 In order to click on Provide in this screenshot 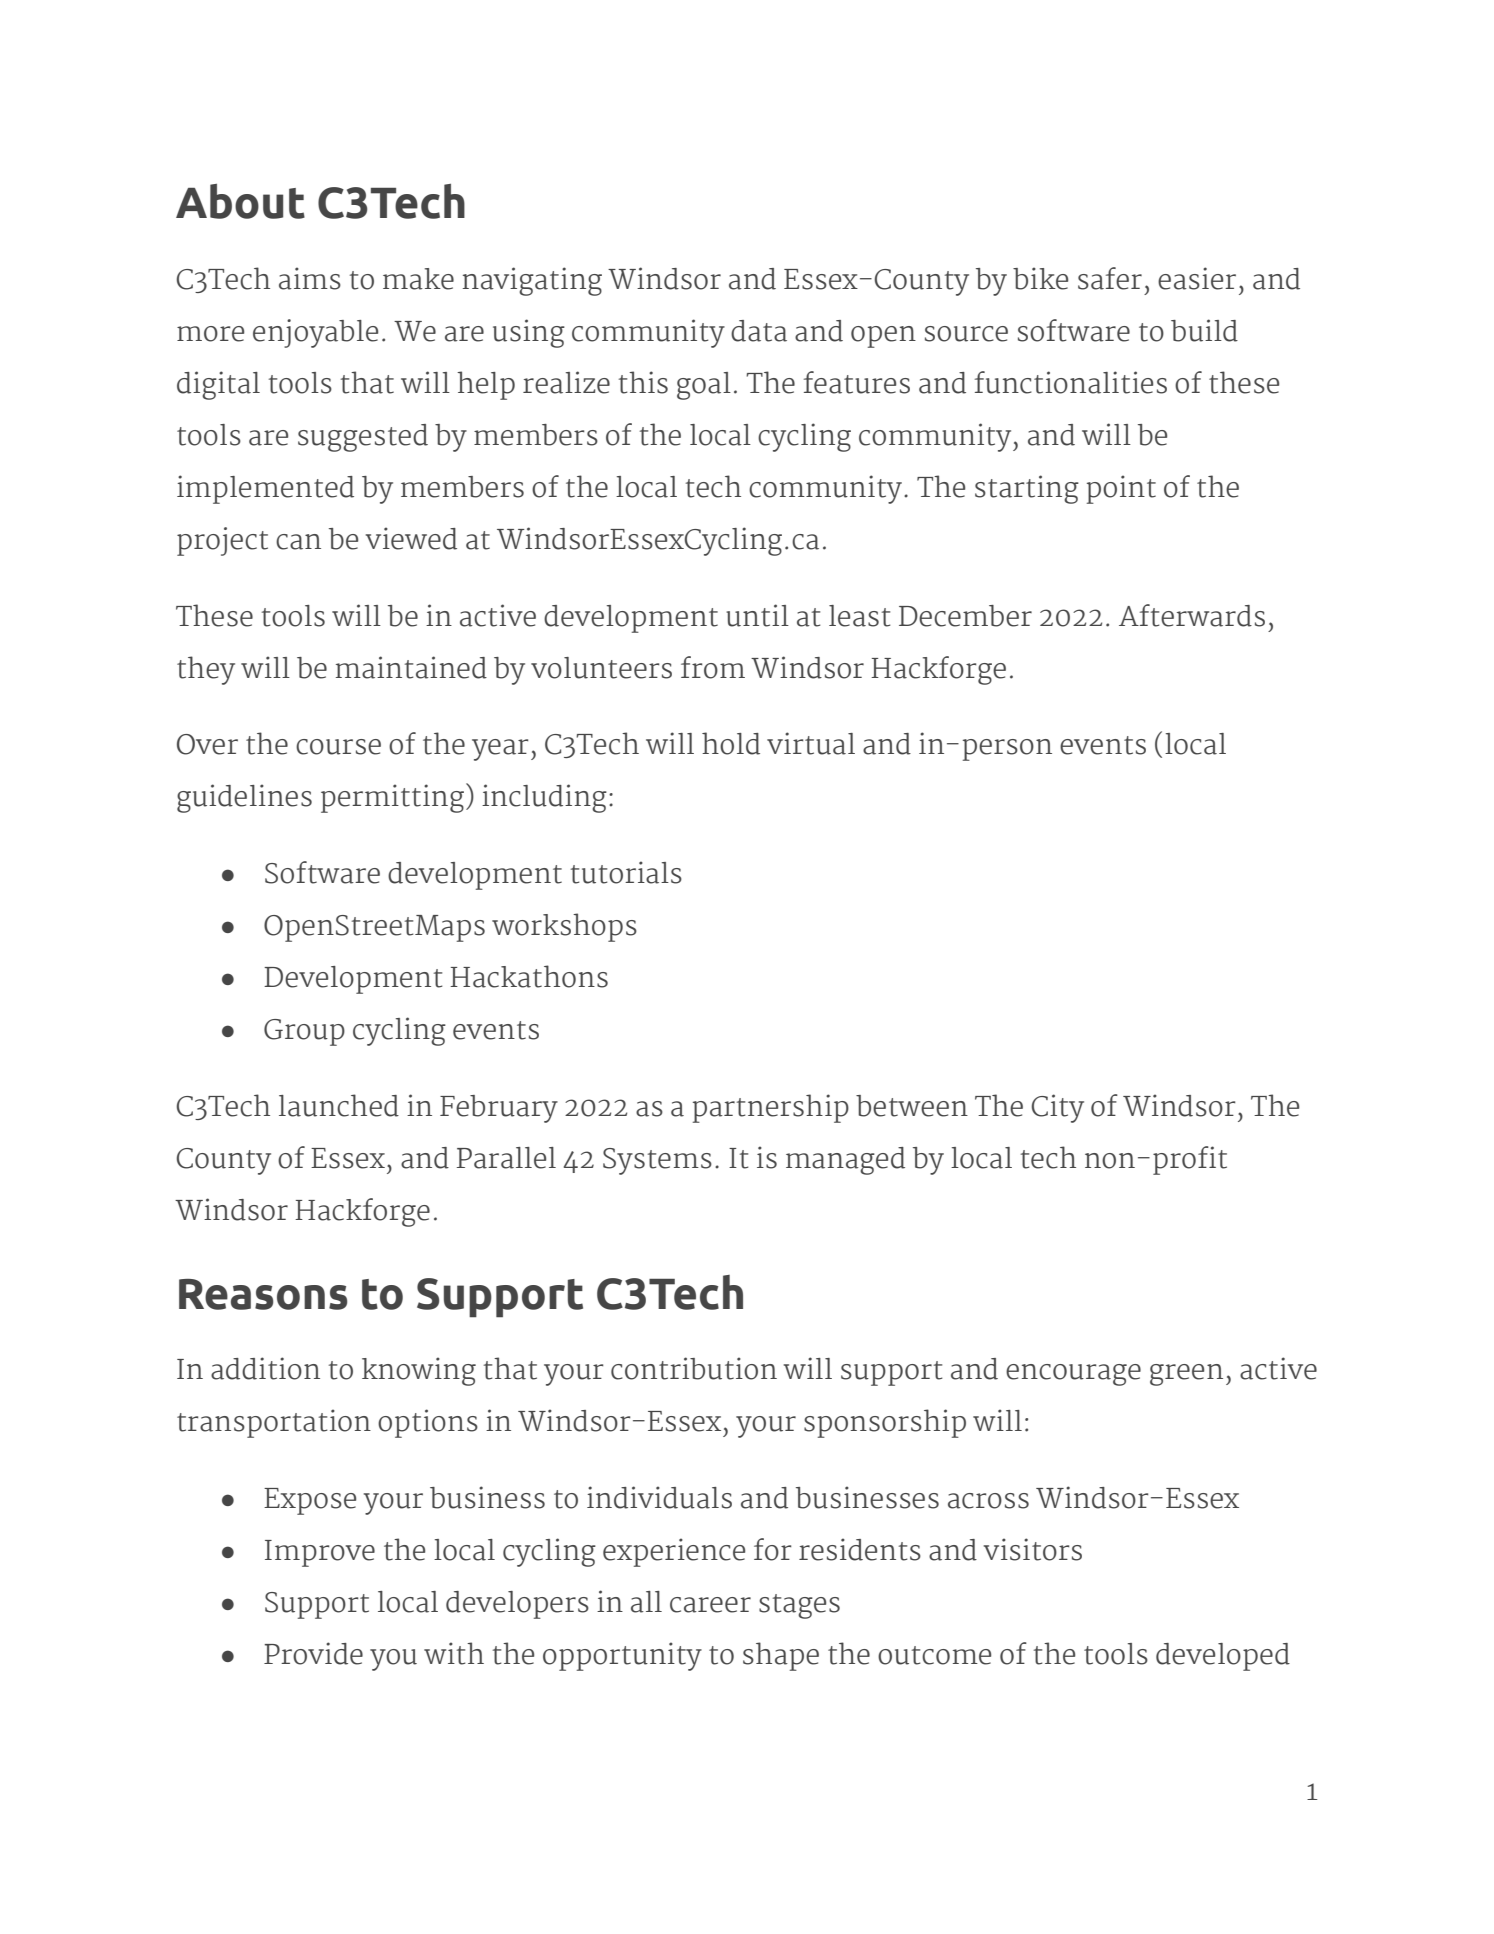, I will do `click(313, 1653)`.
